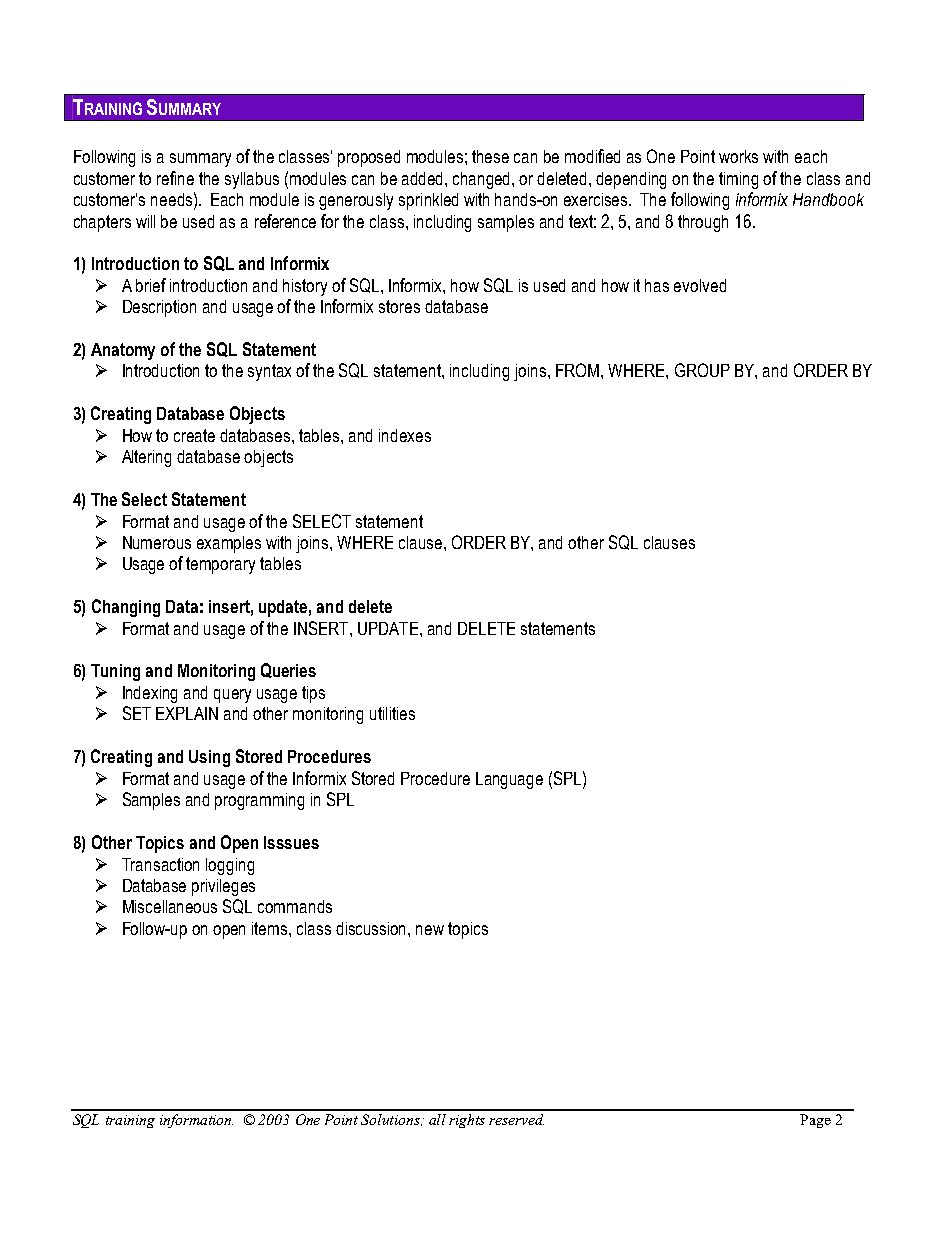 The image size is (952, 1233). I want to click on new, so click(430, 930).
